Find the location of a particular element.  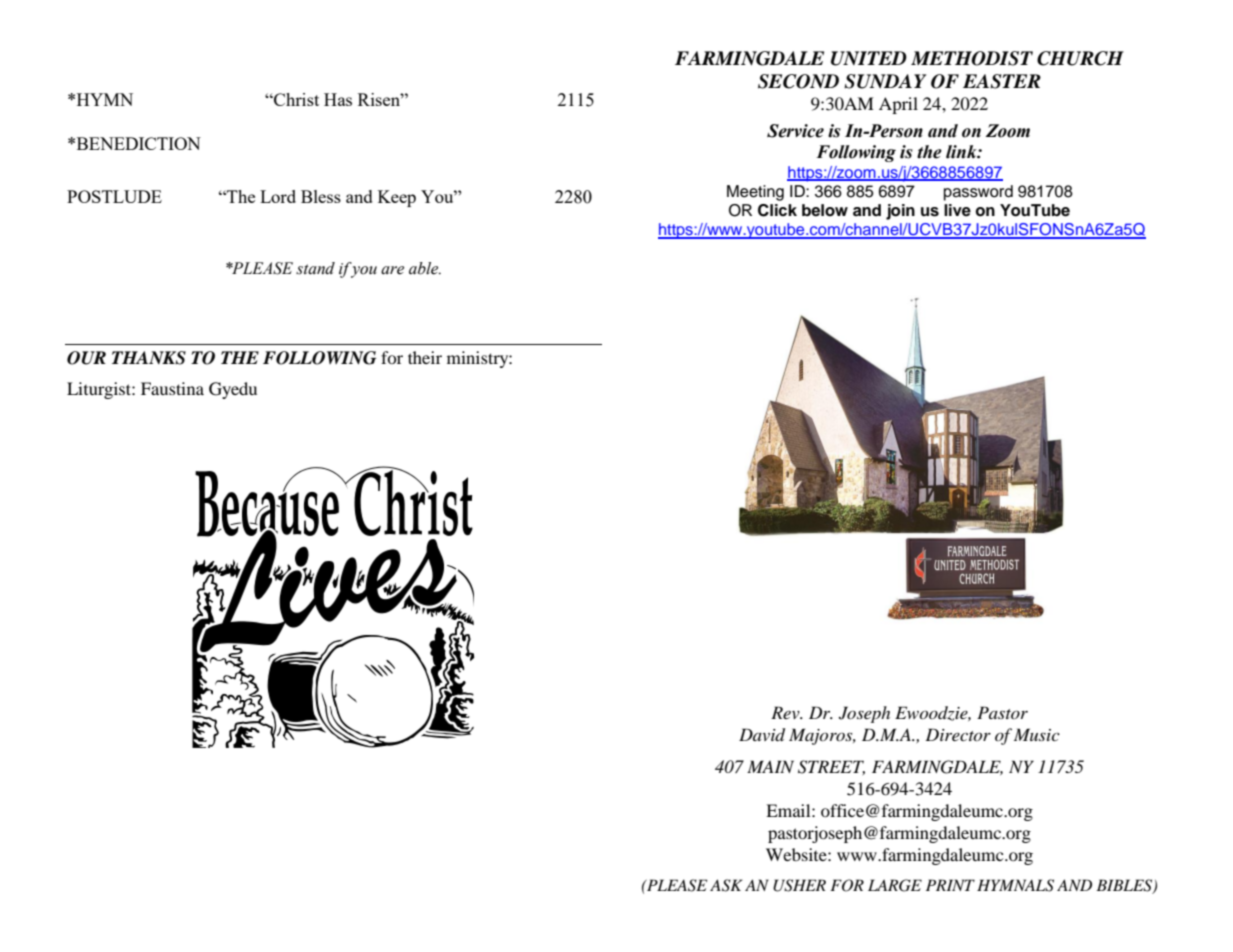

Music is located at coordinates (1037, 734).
